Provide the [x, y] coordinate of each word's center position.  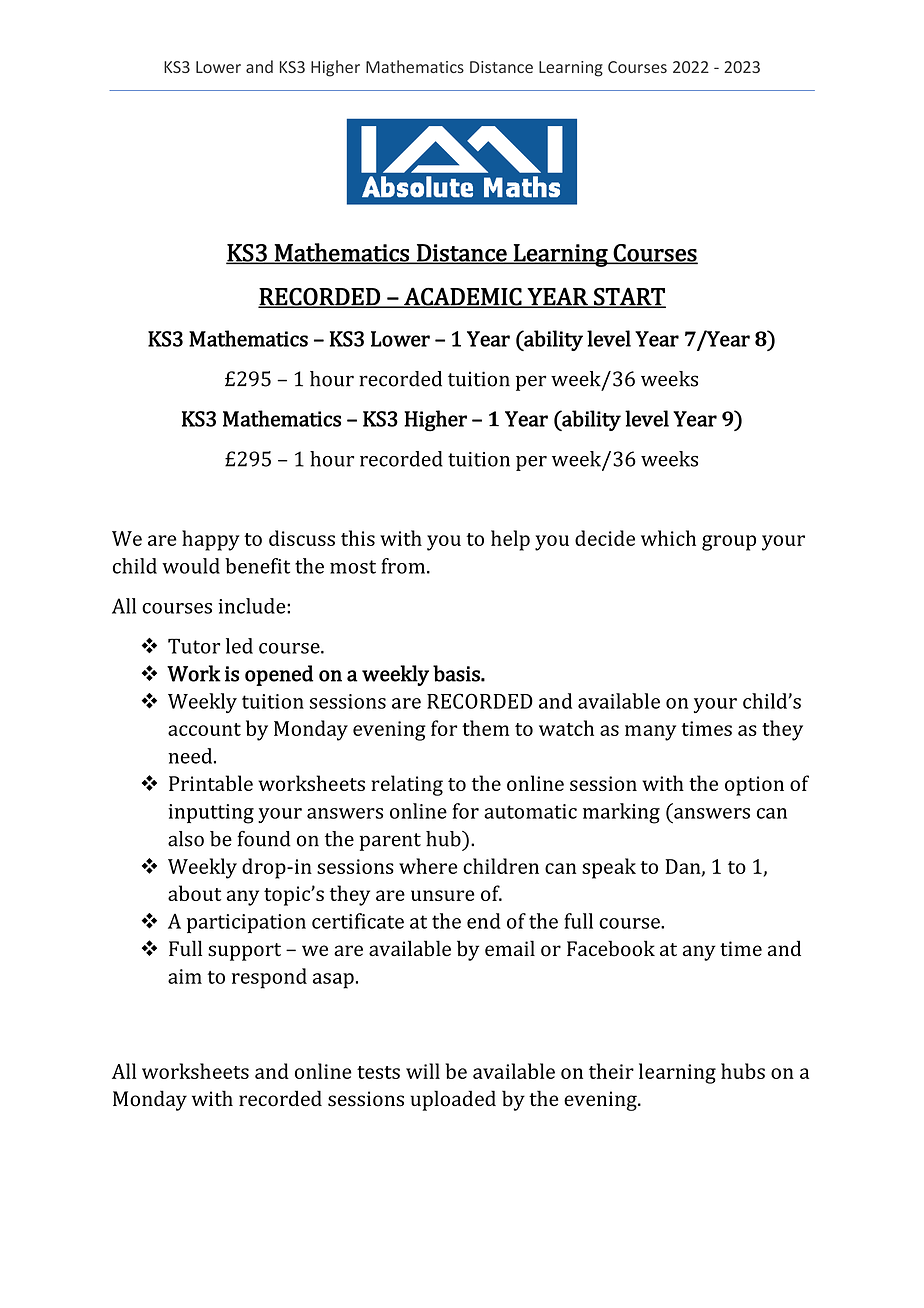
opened [279, 675]
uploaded [453, 1100]
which [668, 538]
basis [457, 673]
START [629, 297]
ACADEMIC [463, 297]
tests [378, 1072]
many [650, 733]
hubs [743, 1071]
